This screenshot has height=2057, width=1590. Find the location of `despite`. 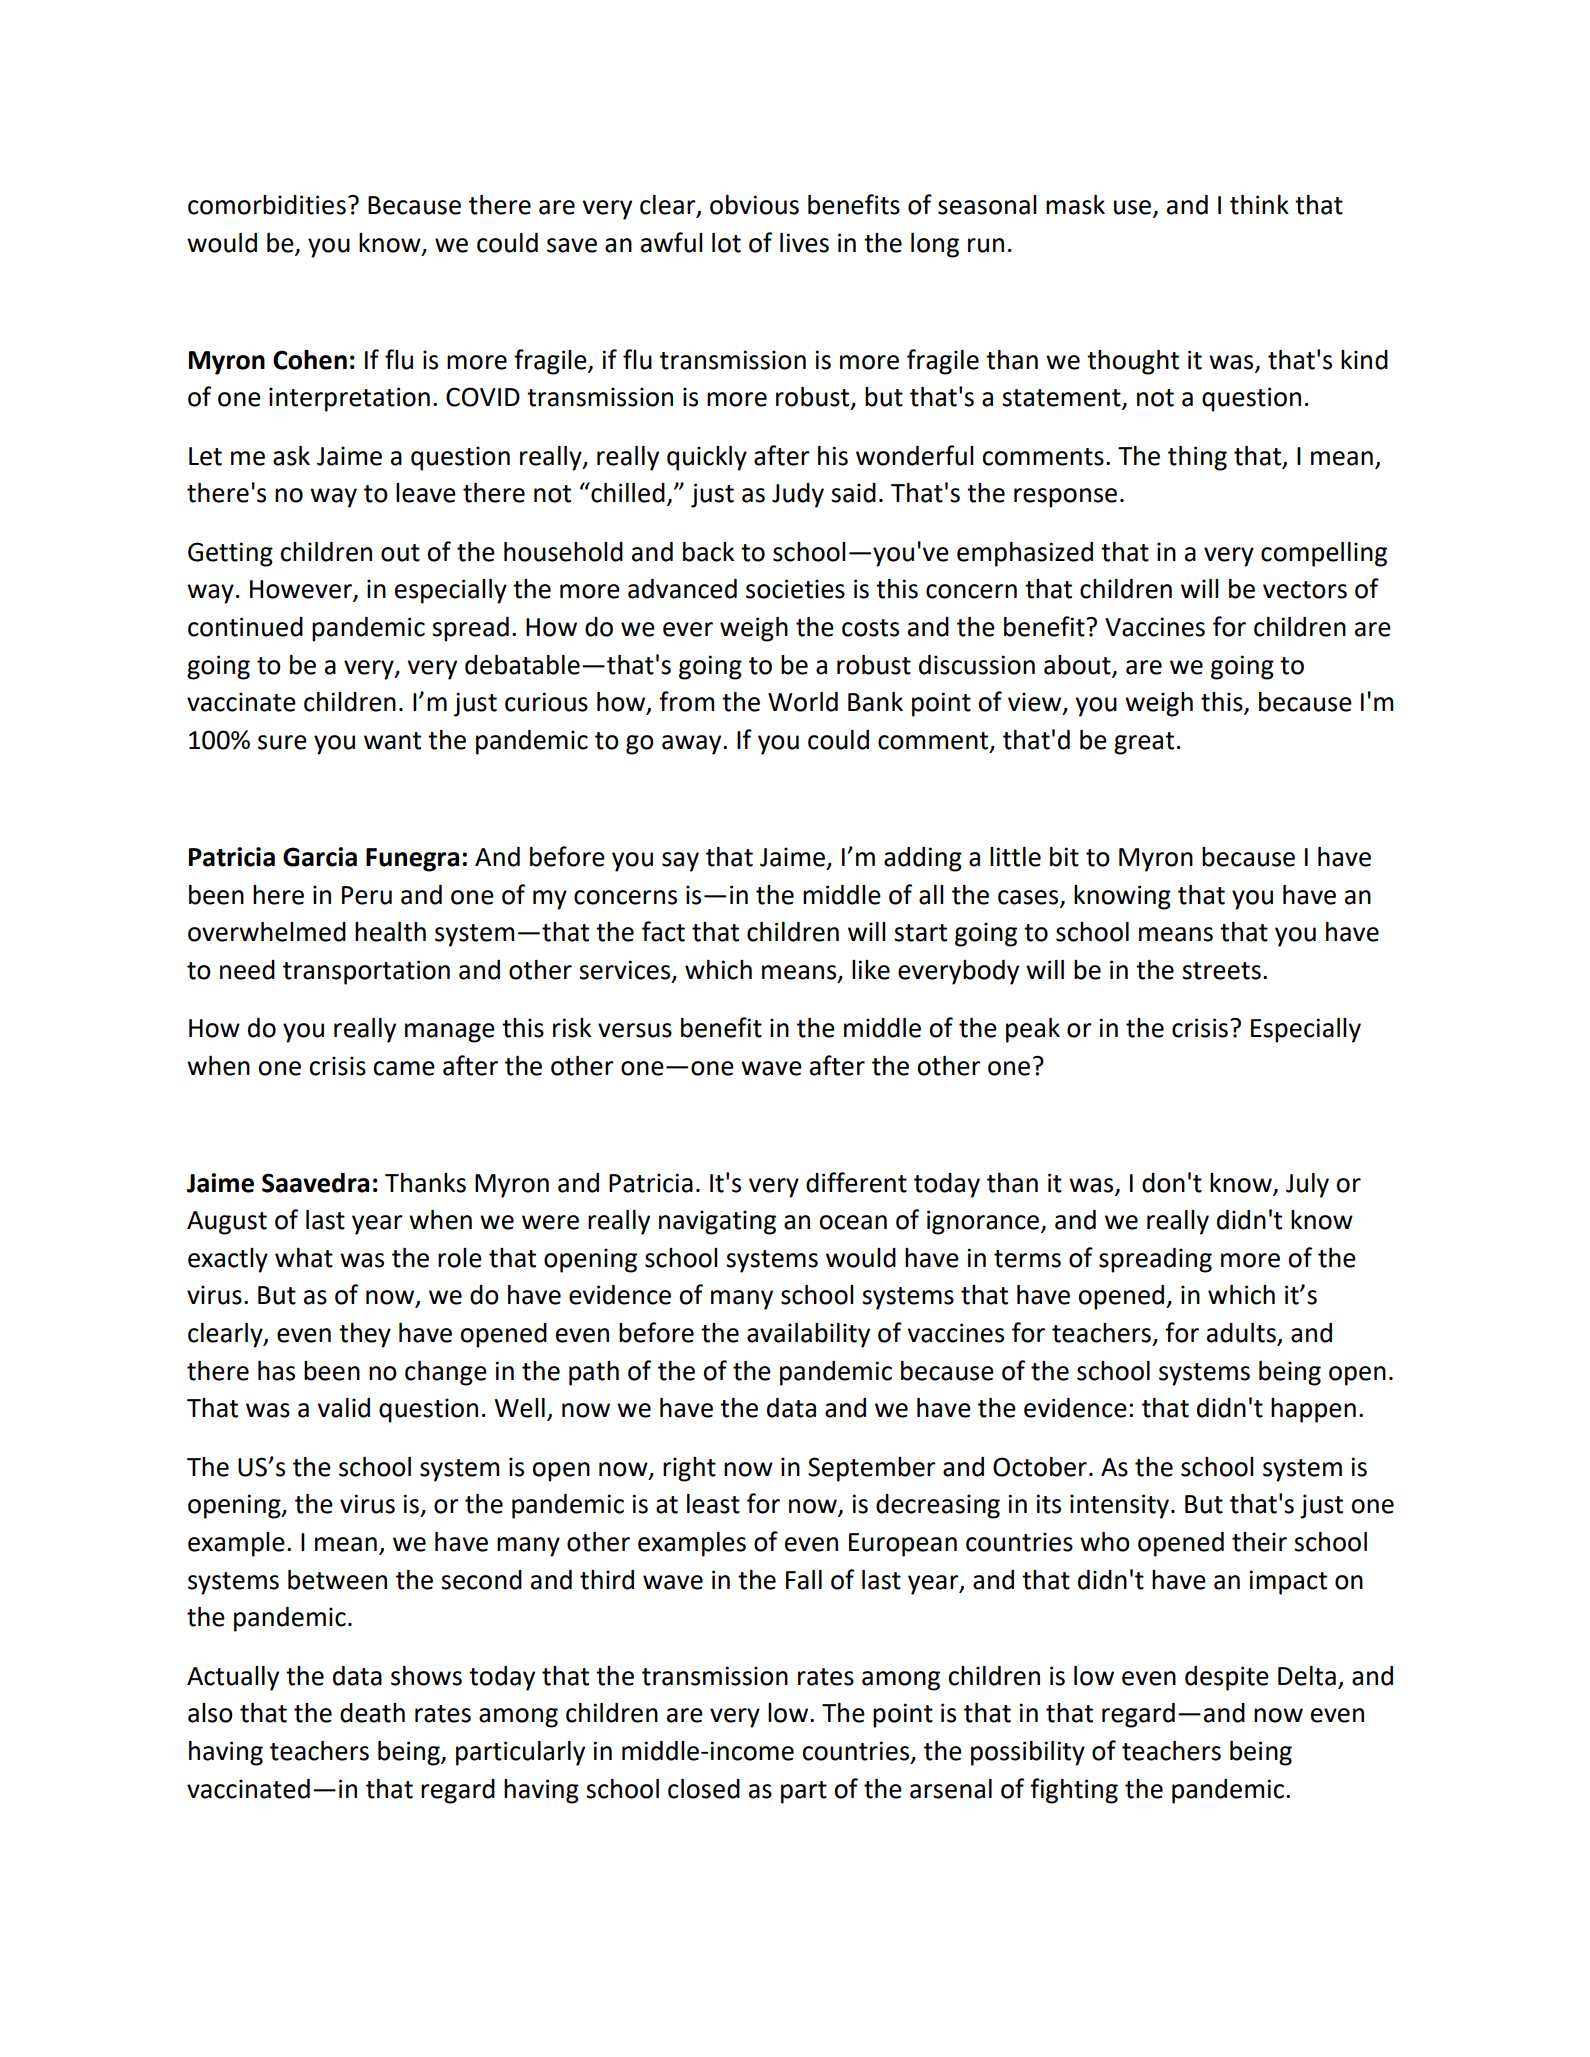

despite is located at coordinates (1227, 1678).
